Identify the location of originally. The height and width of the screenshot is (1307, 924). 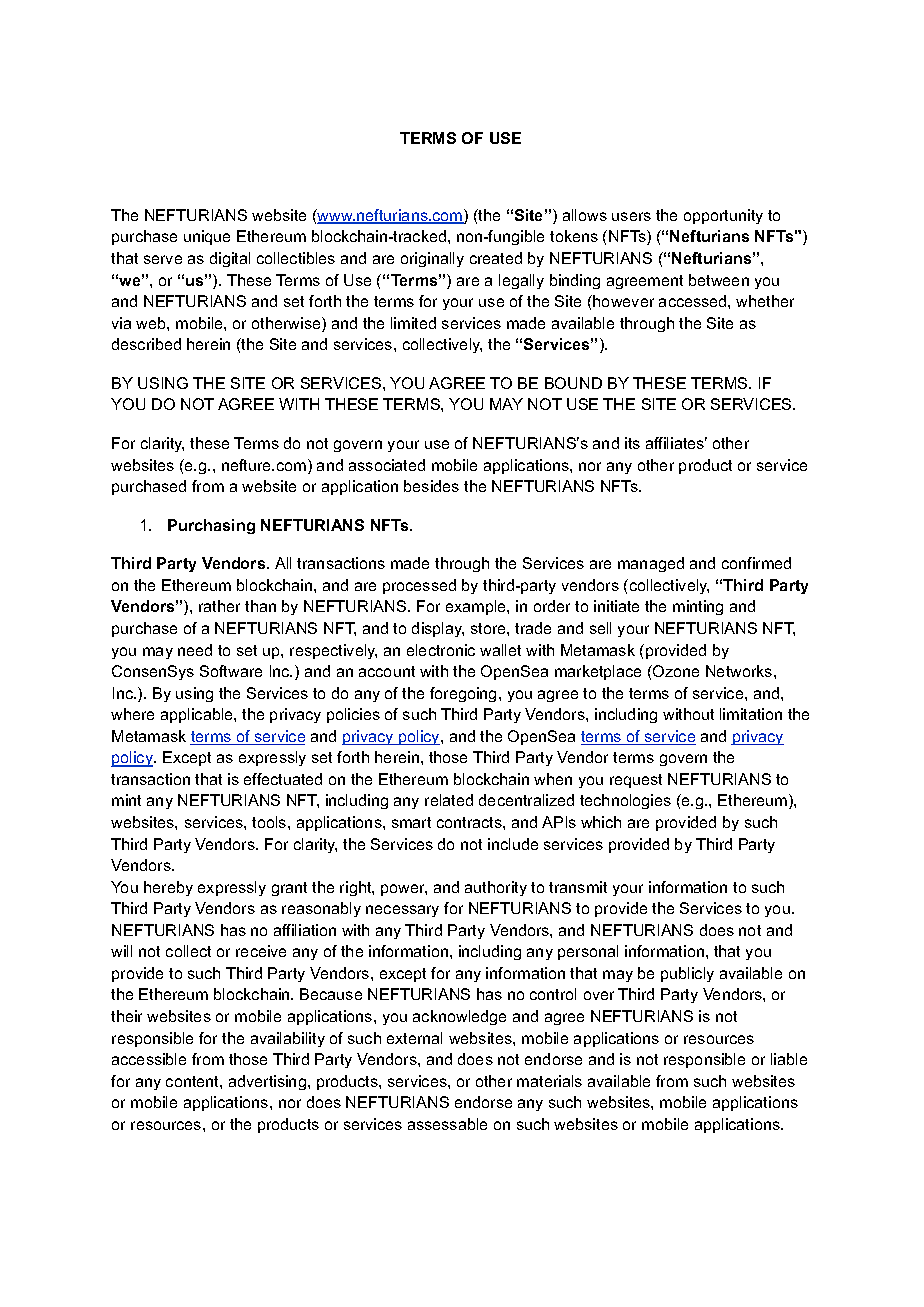
(432, 259).
